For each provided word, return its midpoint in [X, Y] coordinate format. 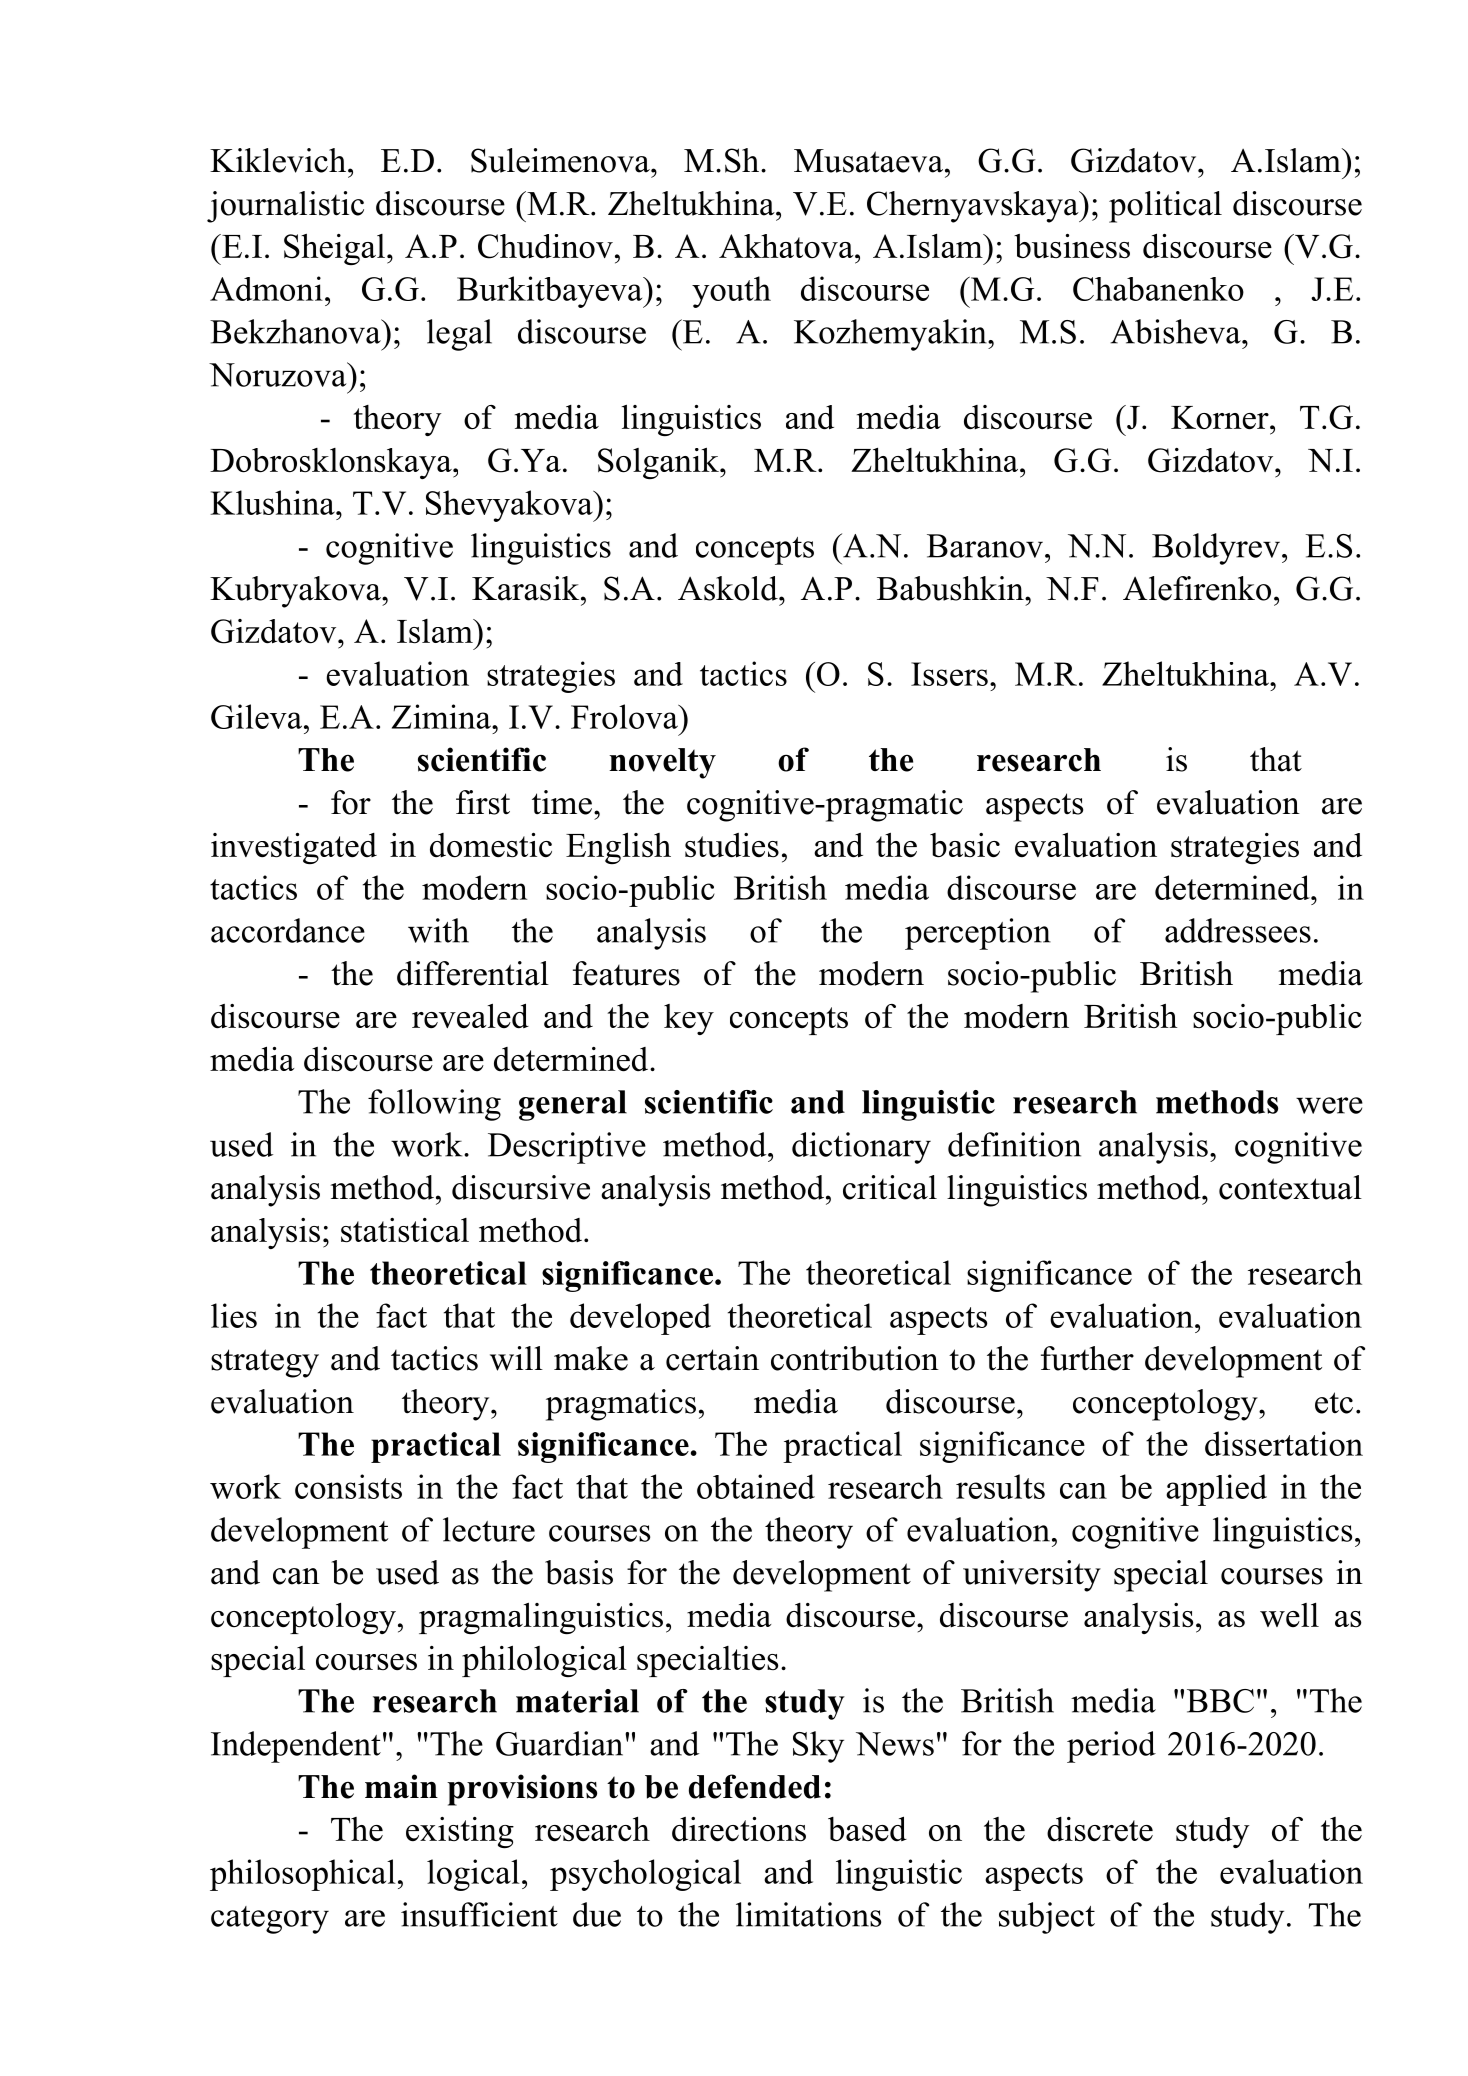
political [1165, 207]
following [434, 1105]
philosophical [303, 1875]
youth [731, 292]
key [689, 1019]
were [1329, 1105]
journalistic [285, 207]
